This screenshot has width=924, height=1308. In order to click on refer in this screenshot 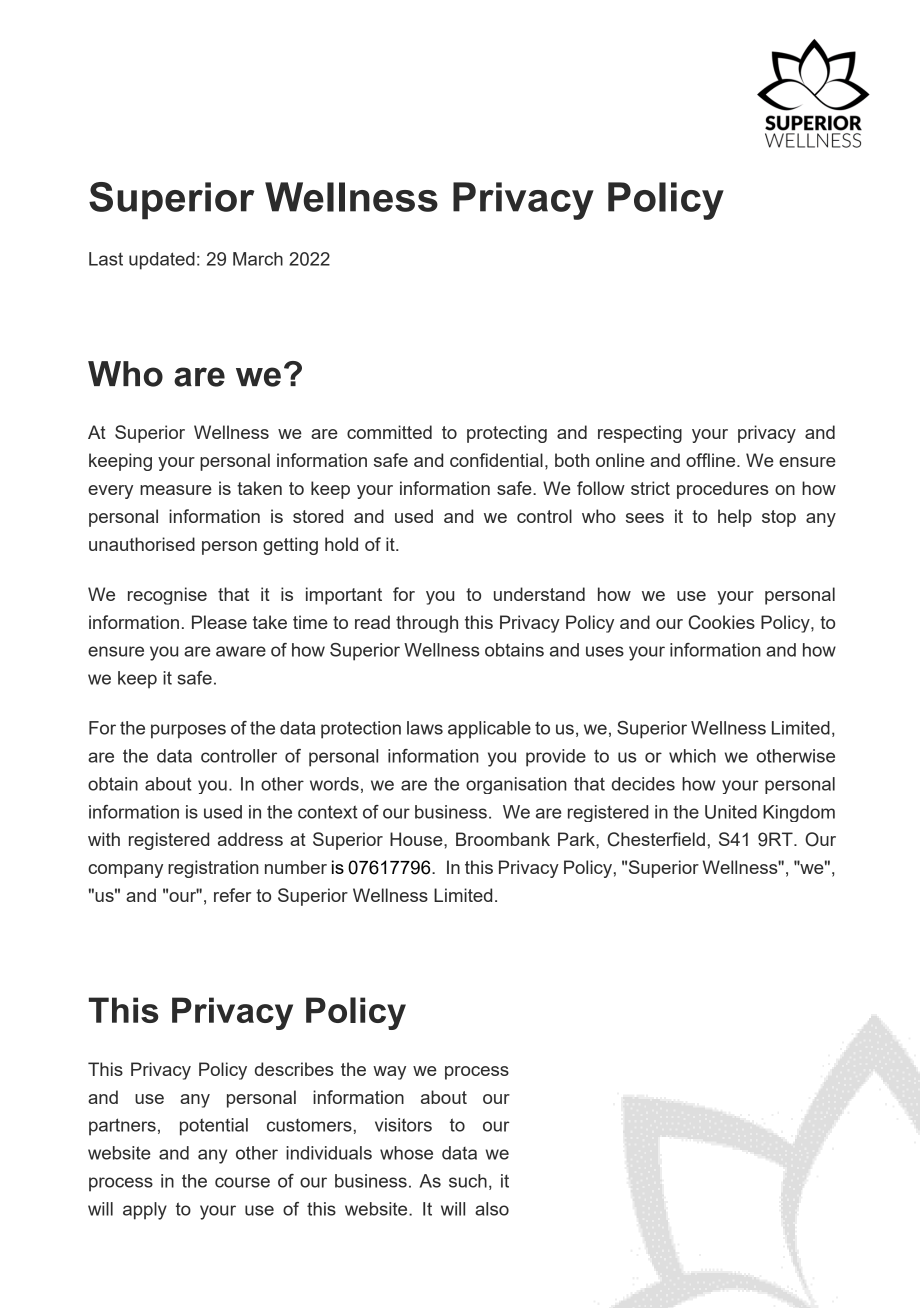, I will do `click(232, 895)`.
